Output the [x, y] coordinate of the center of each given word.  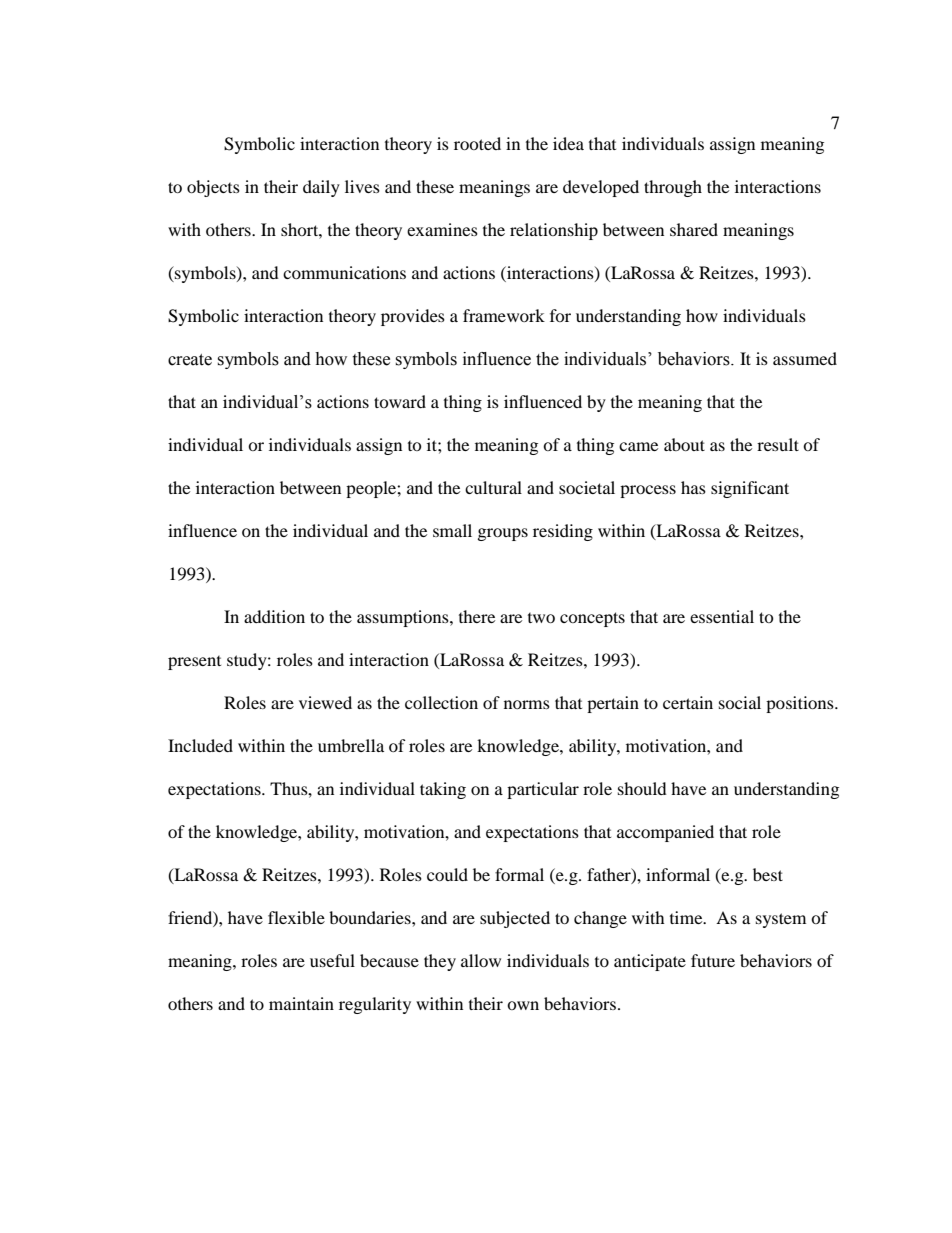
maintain [301, 1003]
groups [503, 534]
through [673, 188]
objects [213, 188]
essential [722, 616]
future [713, 960]
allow [481, 960]
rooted [477, 143]
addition [274, 616]
